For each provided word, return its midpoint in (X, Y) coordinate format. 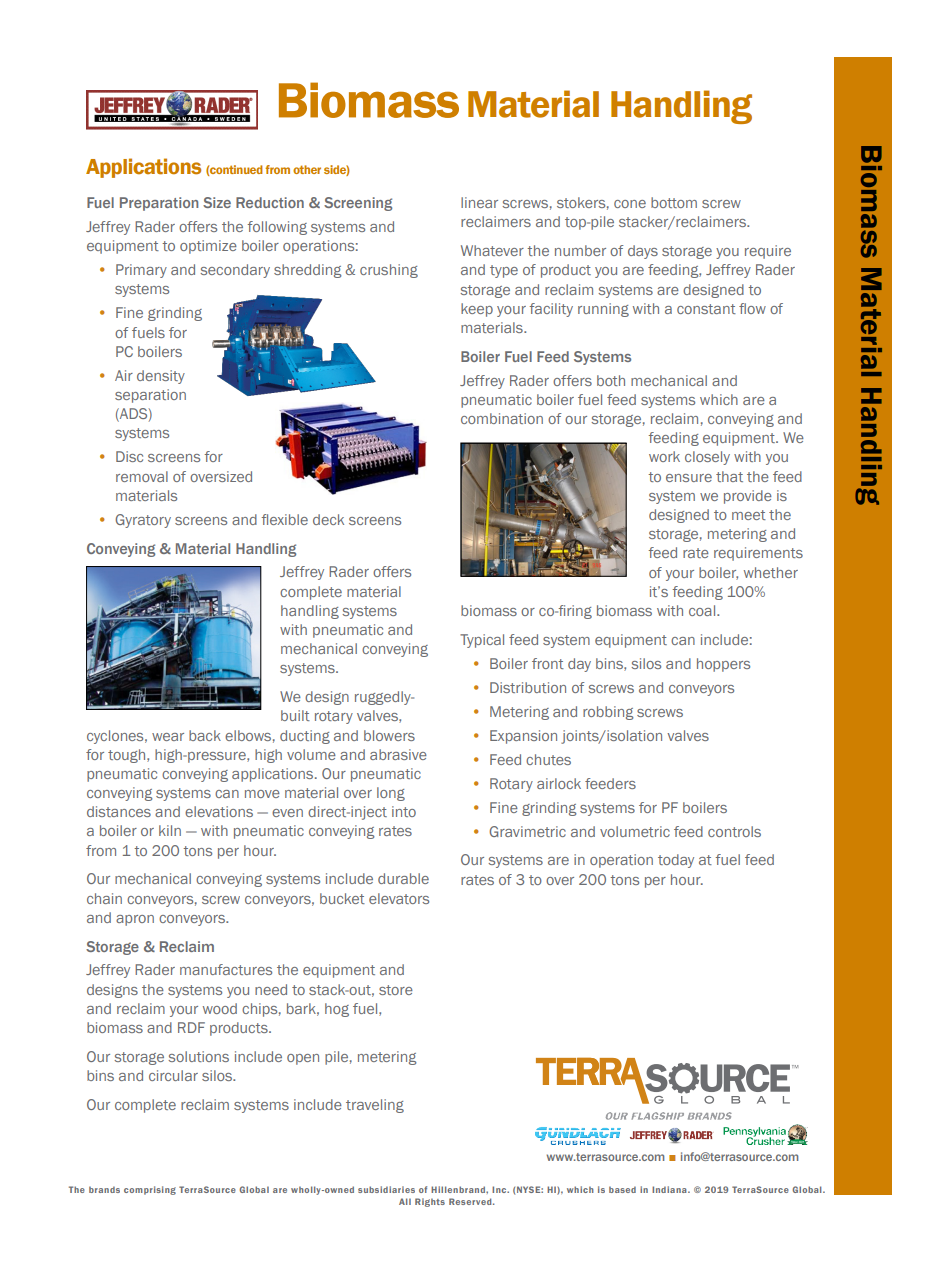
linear (479, 202)
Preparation (159, 204)
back (205, 735)
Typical (482, 641)
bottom (674, 202)
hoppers (723, 665)
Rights (430, 1202)
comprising (150, 1190)
